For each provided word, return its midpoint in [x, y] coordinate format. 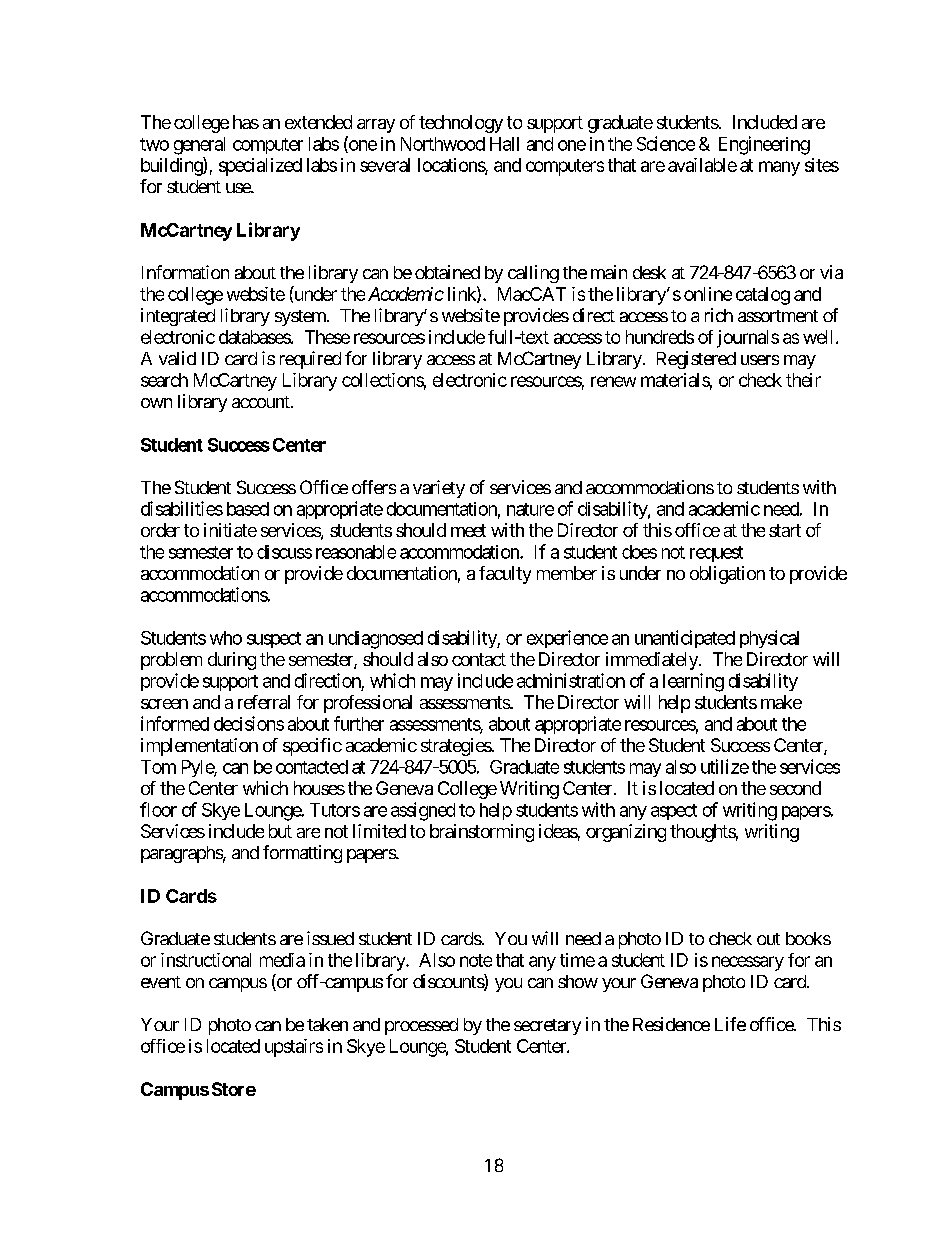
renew [613, 381]
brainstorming [482, 833]
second [795, 788]
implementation [199, 747]
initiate [230, 530]
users [760, 360]
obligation [727, 575]
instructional [206, 960]
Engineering [764, 145]
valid [177, 358]
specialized [260, 167]
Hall [504, 144]
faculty [505, 575]
